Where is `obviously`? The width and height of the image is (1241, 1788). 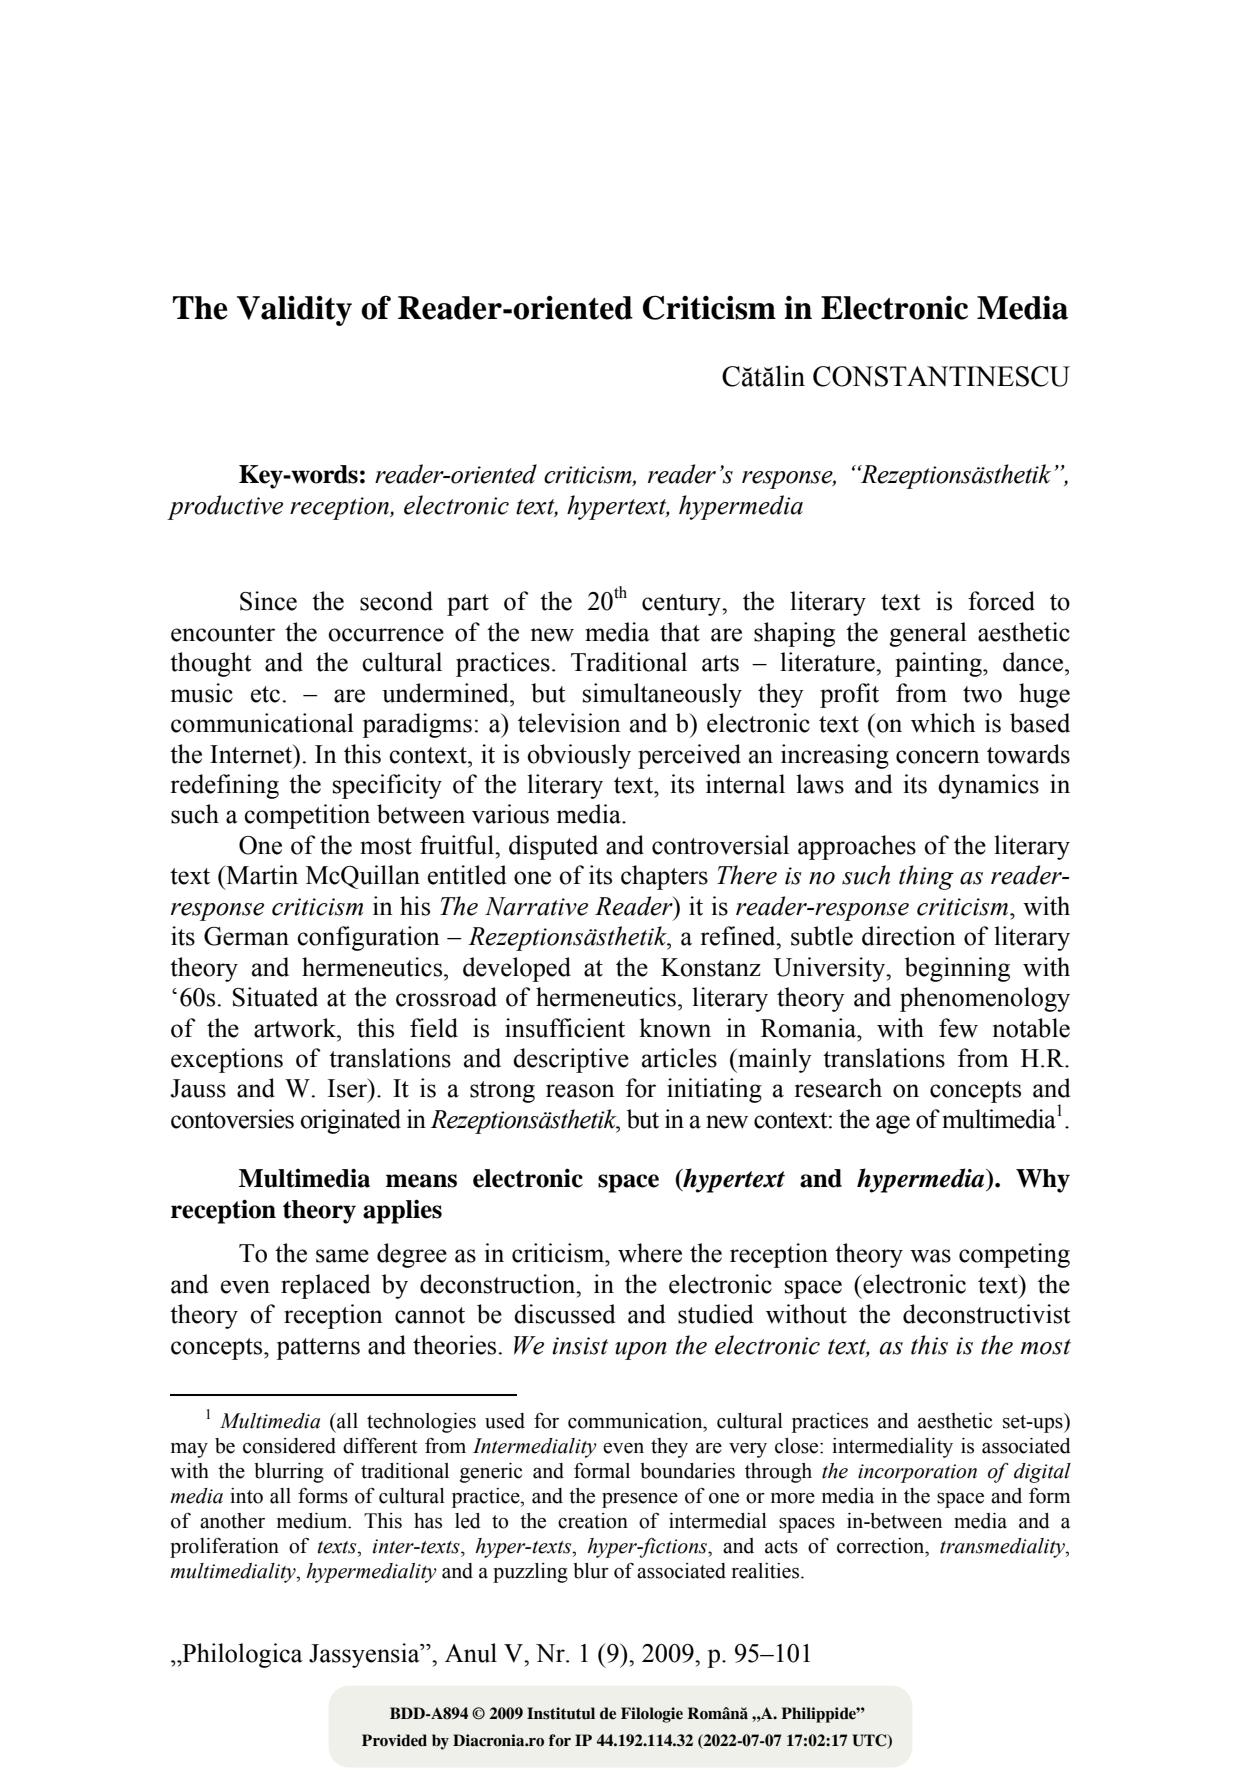
obviously is located at coordinates (579, 756).
